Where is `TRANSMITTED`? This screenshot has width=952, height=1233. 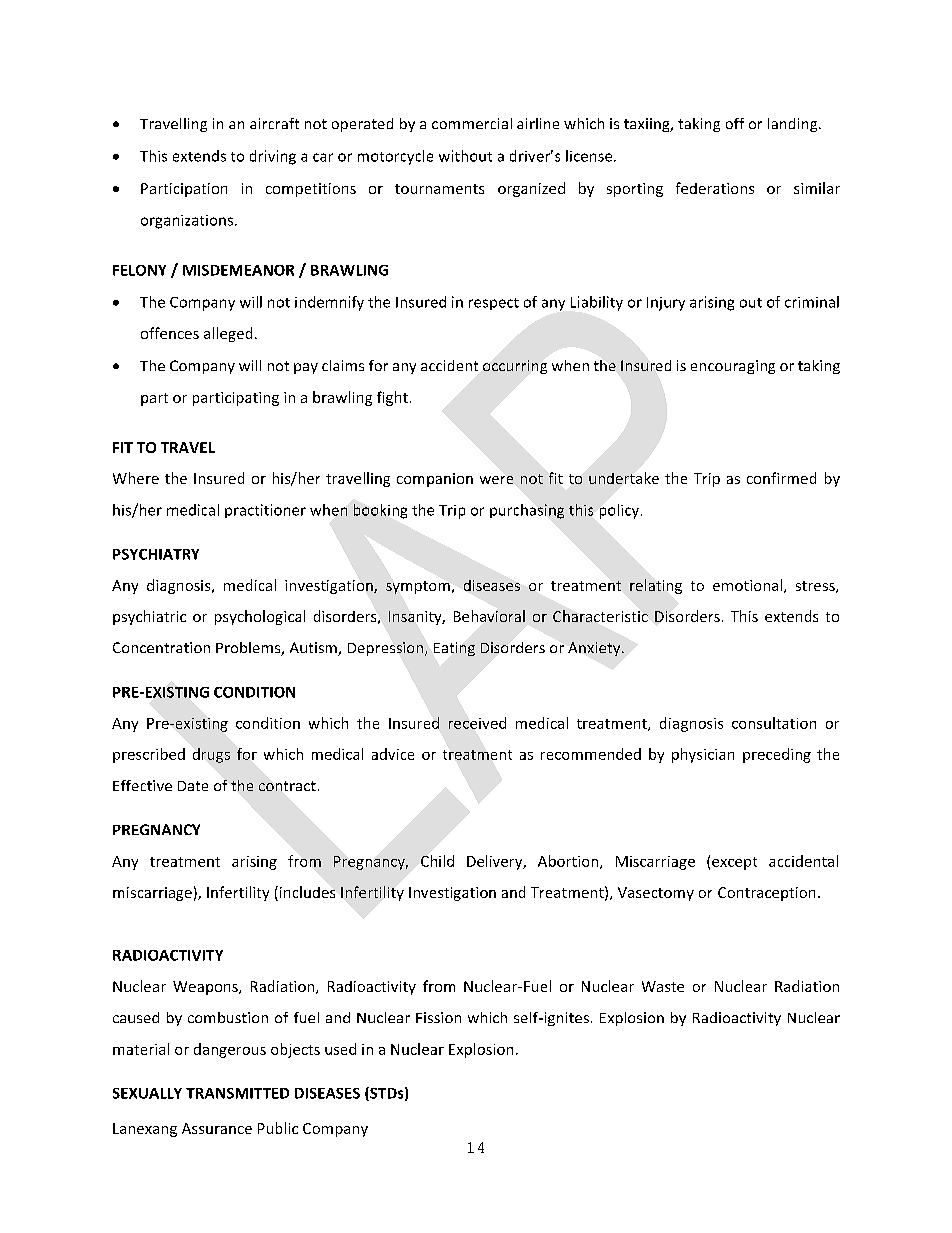 TRANSMITTED is located at coordinates (237, 1093).
